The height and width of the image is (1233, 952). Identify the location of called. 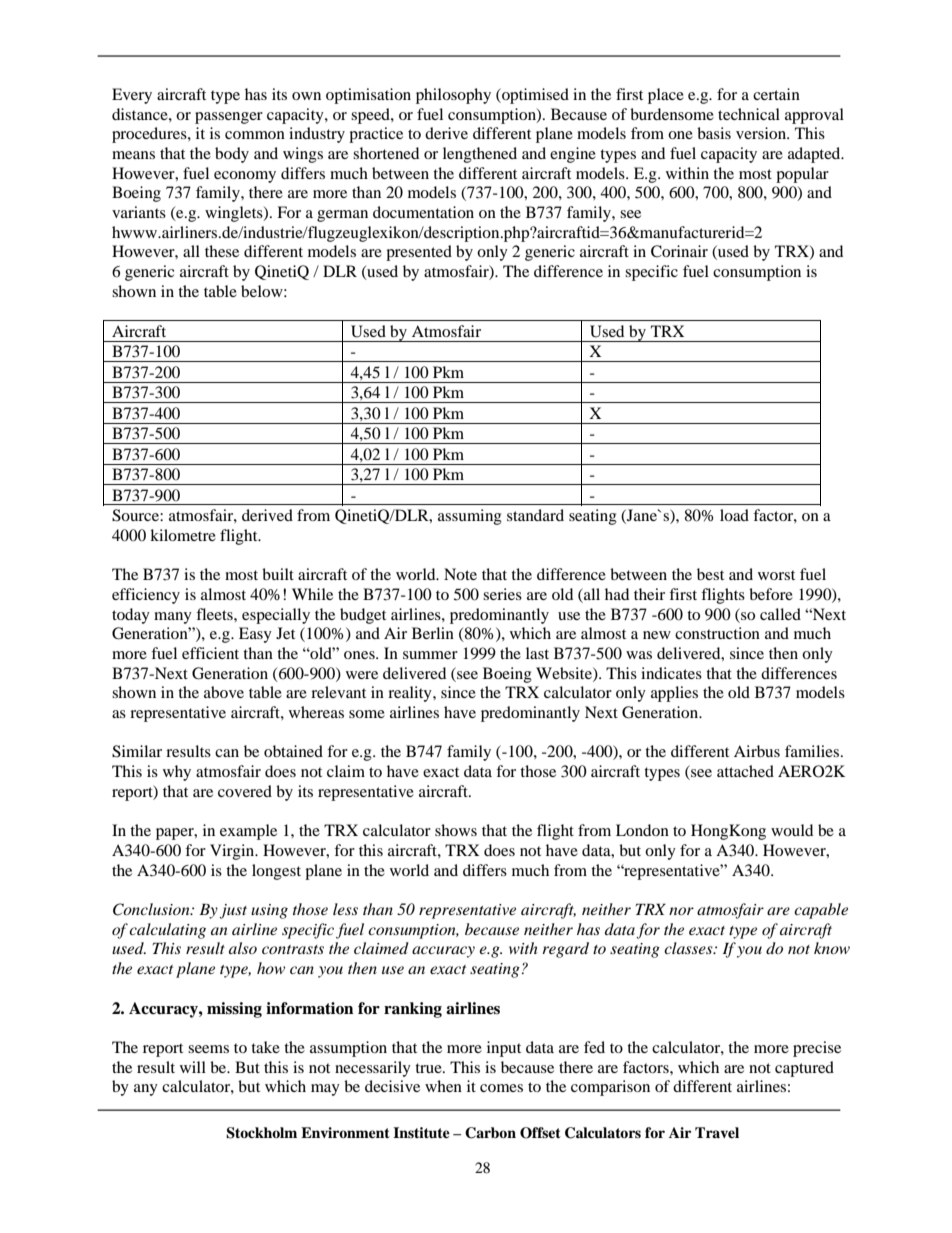
(780, 614).
